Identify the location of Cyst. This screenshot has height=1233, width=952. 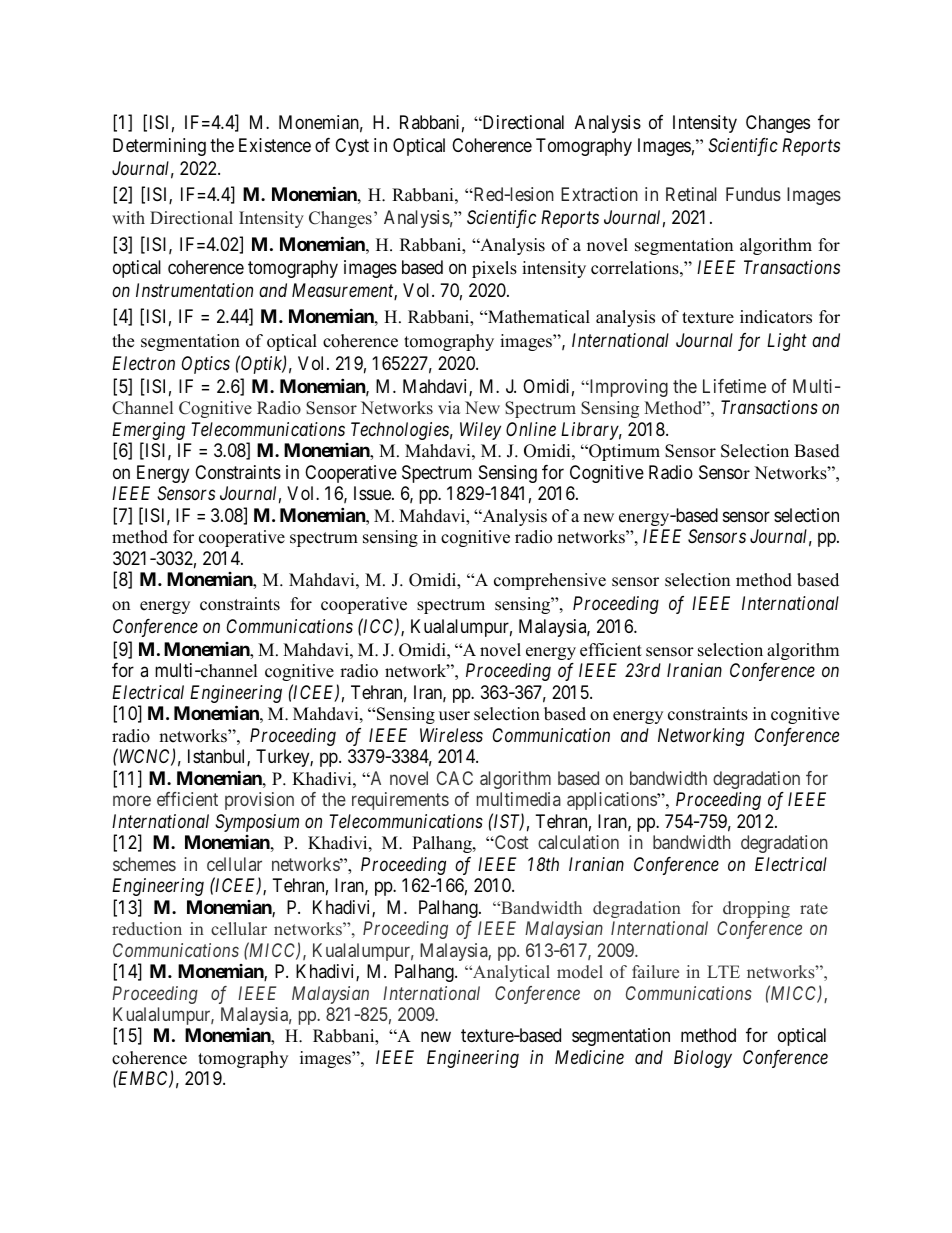
(352, 147).
